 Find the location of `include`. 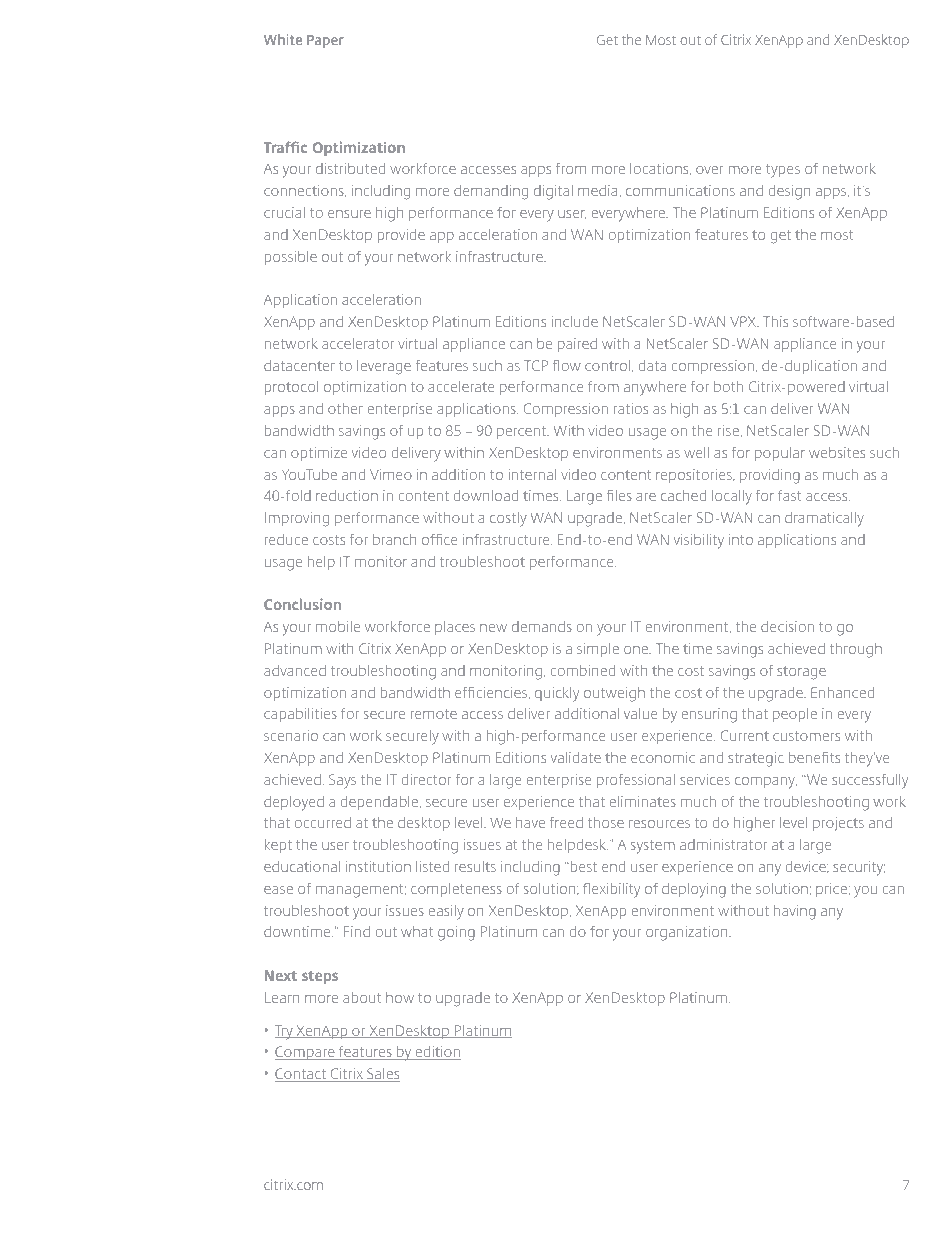

include is located at coordinates (575, 321).
